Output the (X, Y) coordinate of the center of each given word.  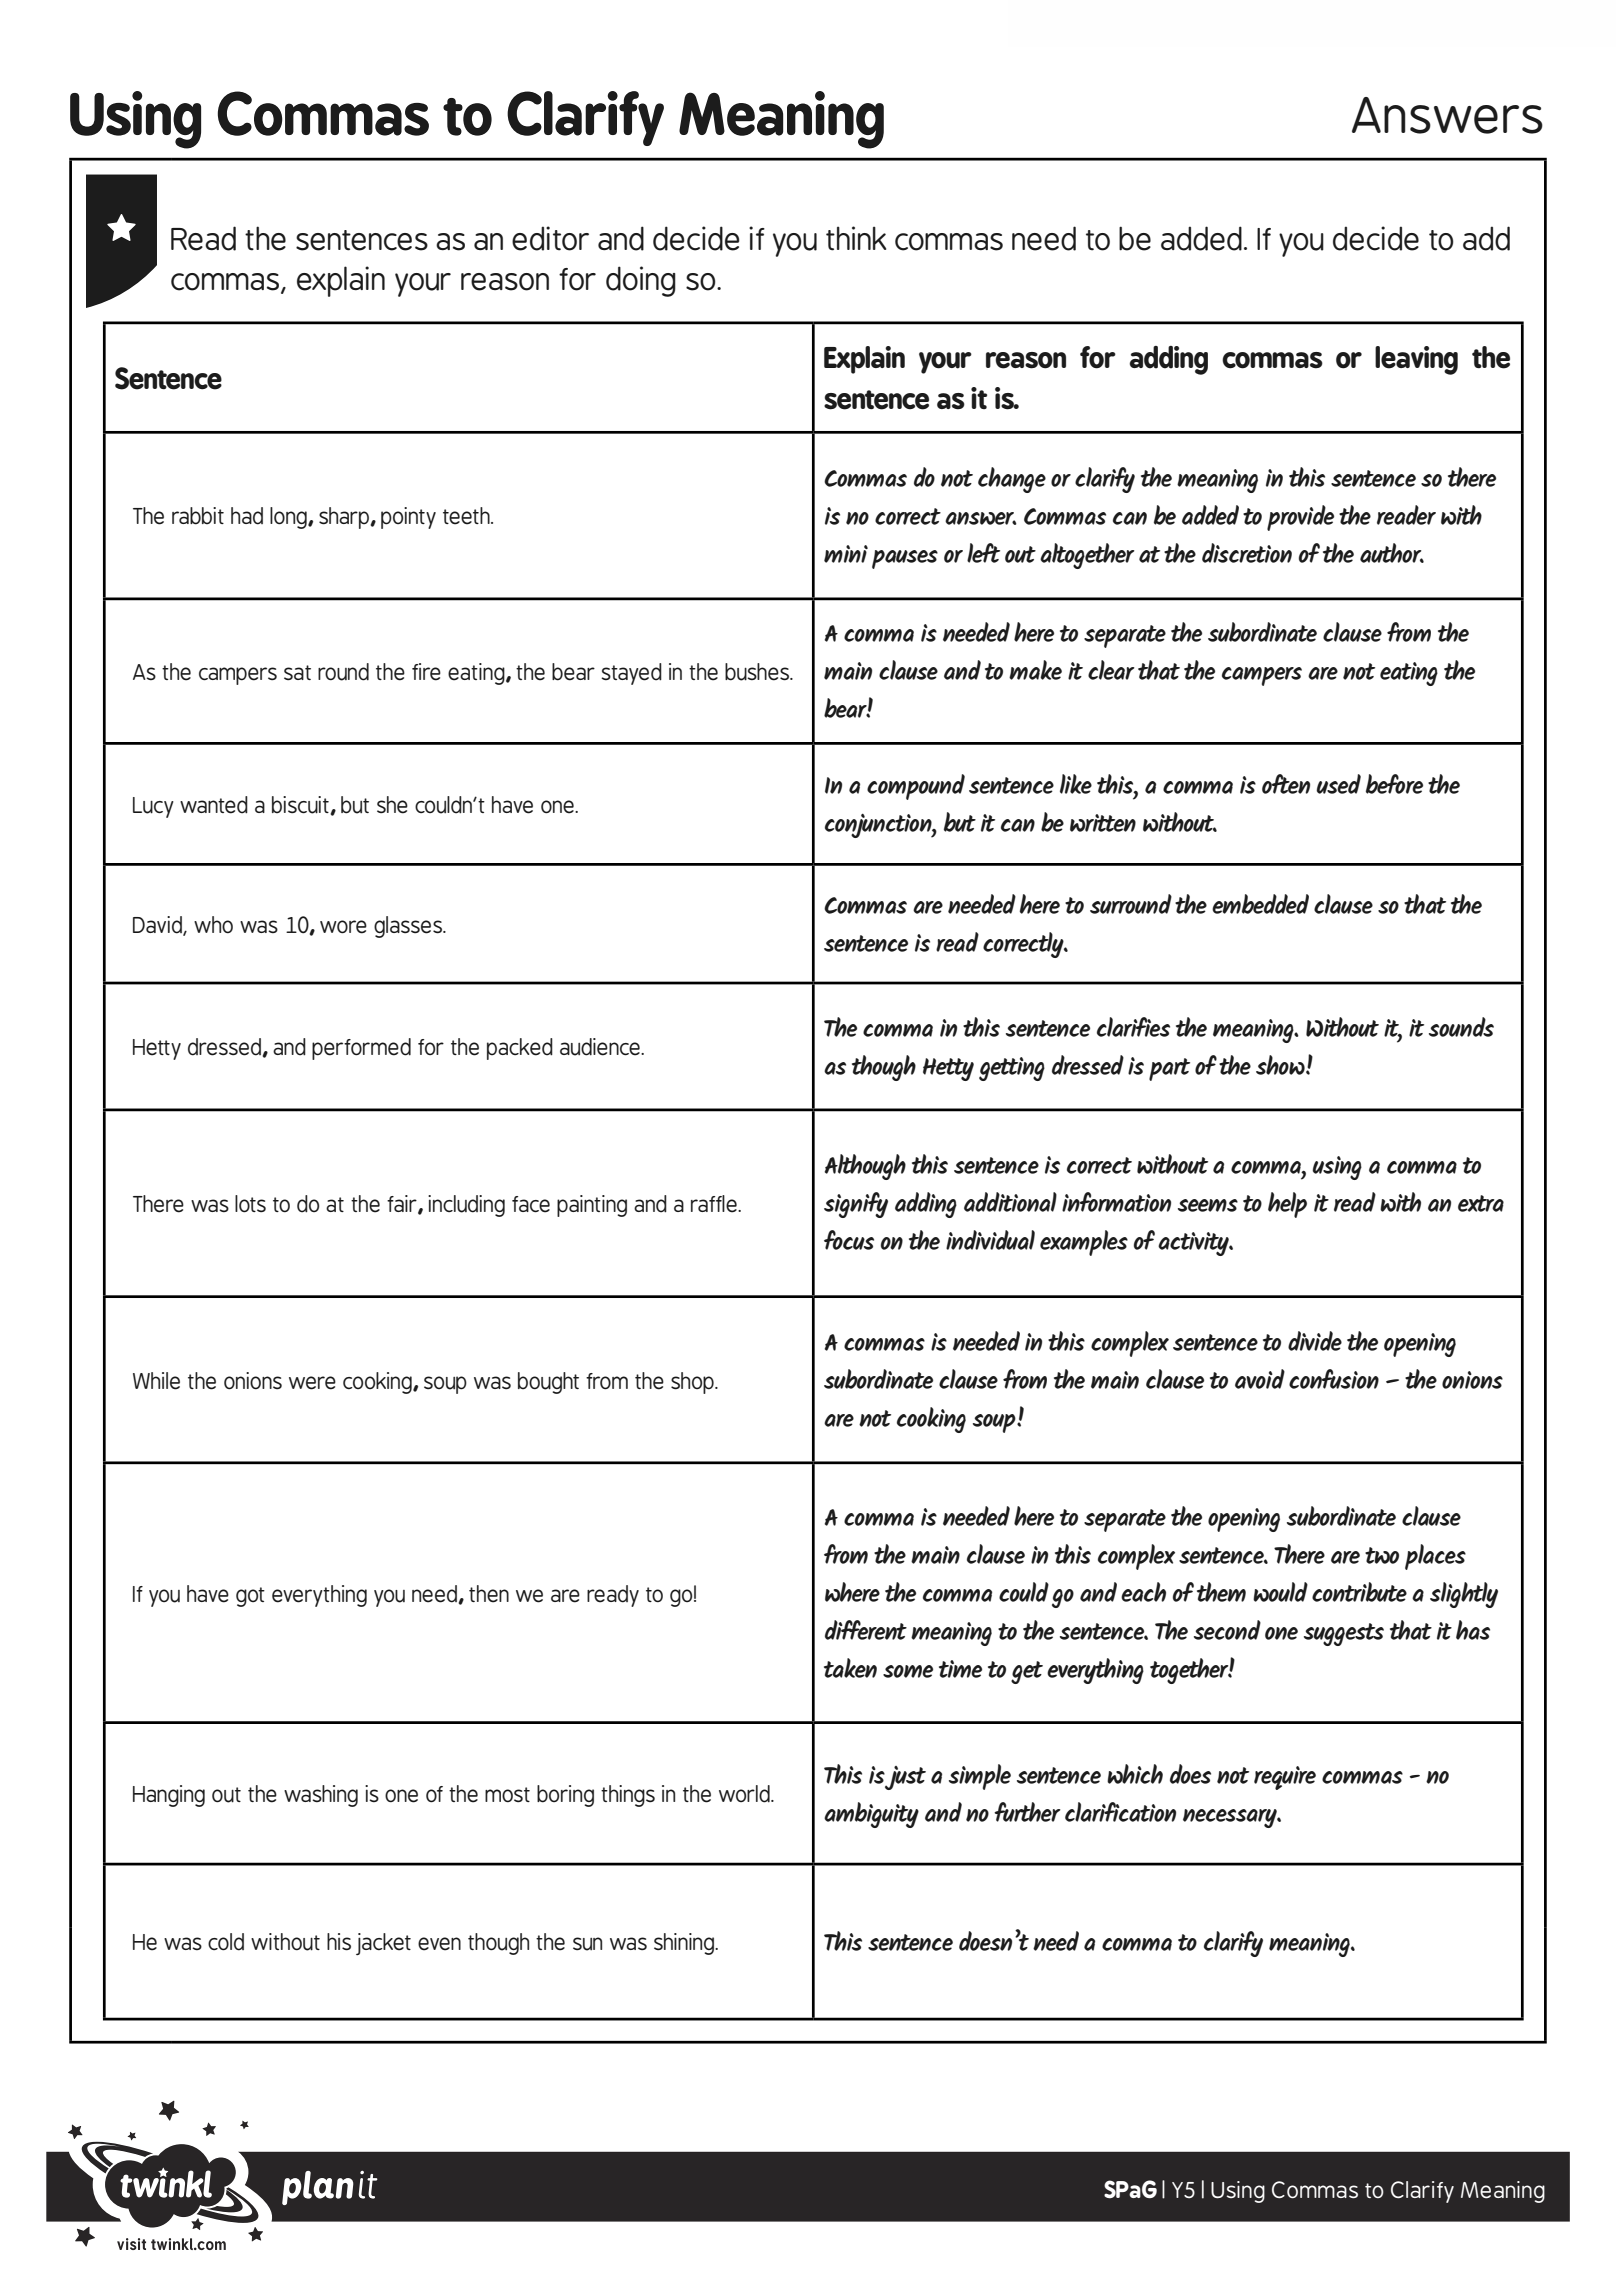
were (312, 1383)
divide (1315, 1341)
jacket (383, 1944)
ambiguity (871, 1815)
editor (550, 238)
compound (916, 787)
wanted (214, 805)
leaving (1416, 360)
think (856, 238)
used (1338, 784)
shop (693, 1383)
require (1285, 1778)
